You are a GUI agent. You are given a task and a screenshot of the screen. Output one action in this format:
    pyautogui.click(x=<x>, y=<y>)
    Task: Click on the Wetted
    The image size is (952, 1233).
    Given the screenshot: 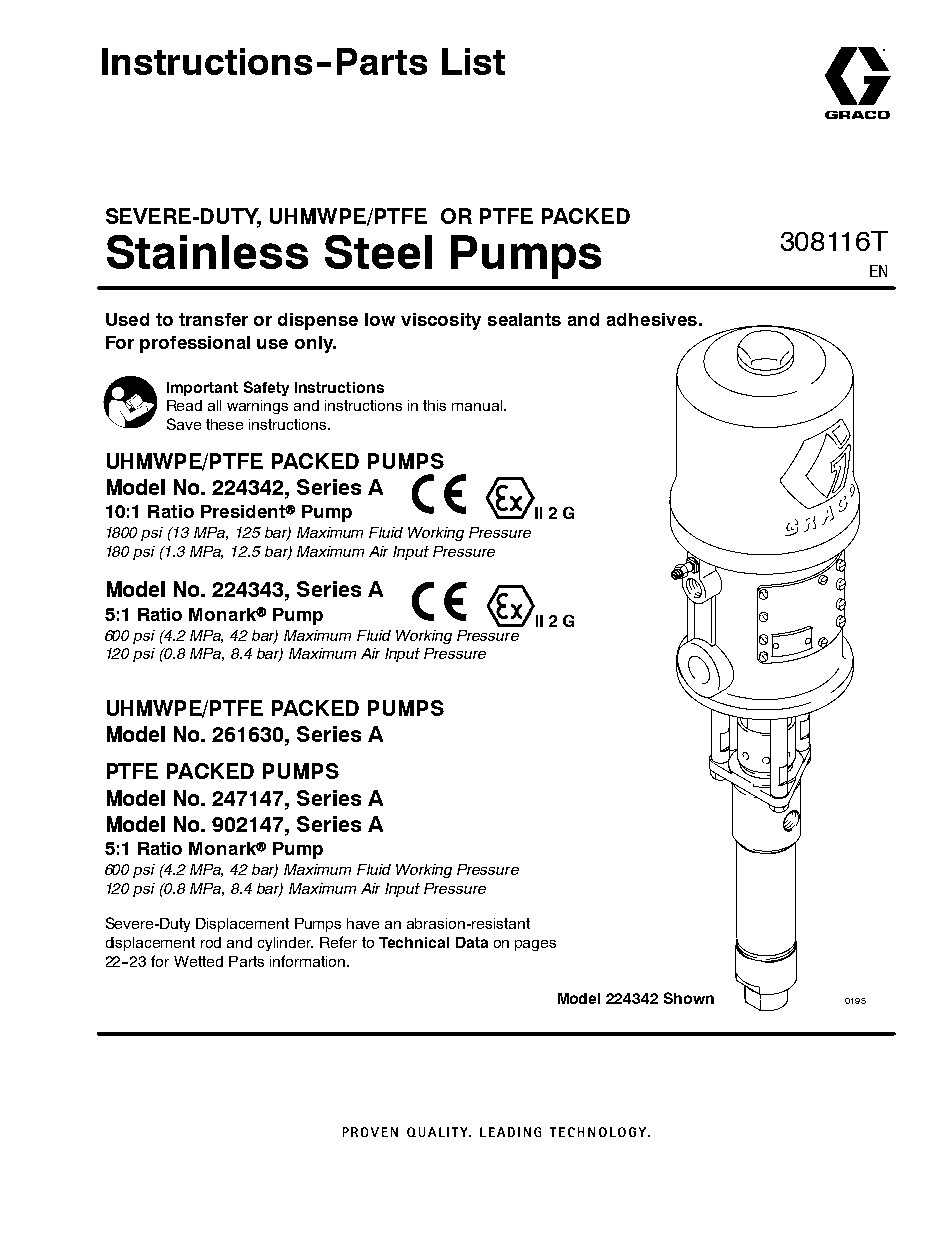 What is the action you would take?
    pyautogui.click(x=198, y=961)
